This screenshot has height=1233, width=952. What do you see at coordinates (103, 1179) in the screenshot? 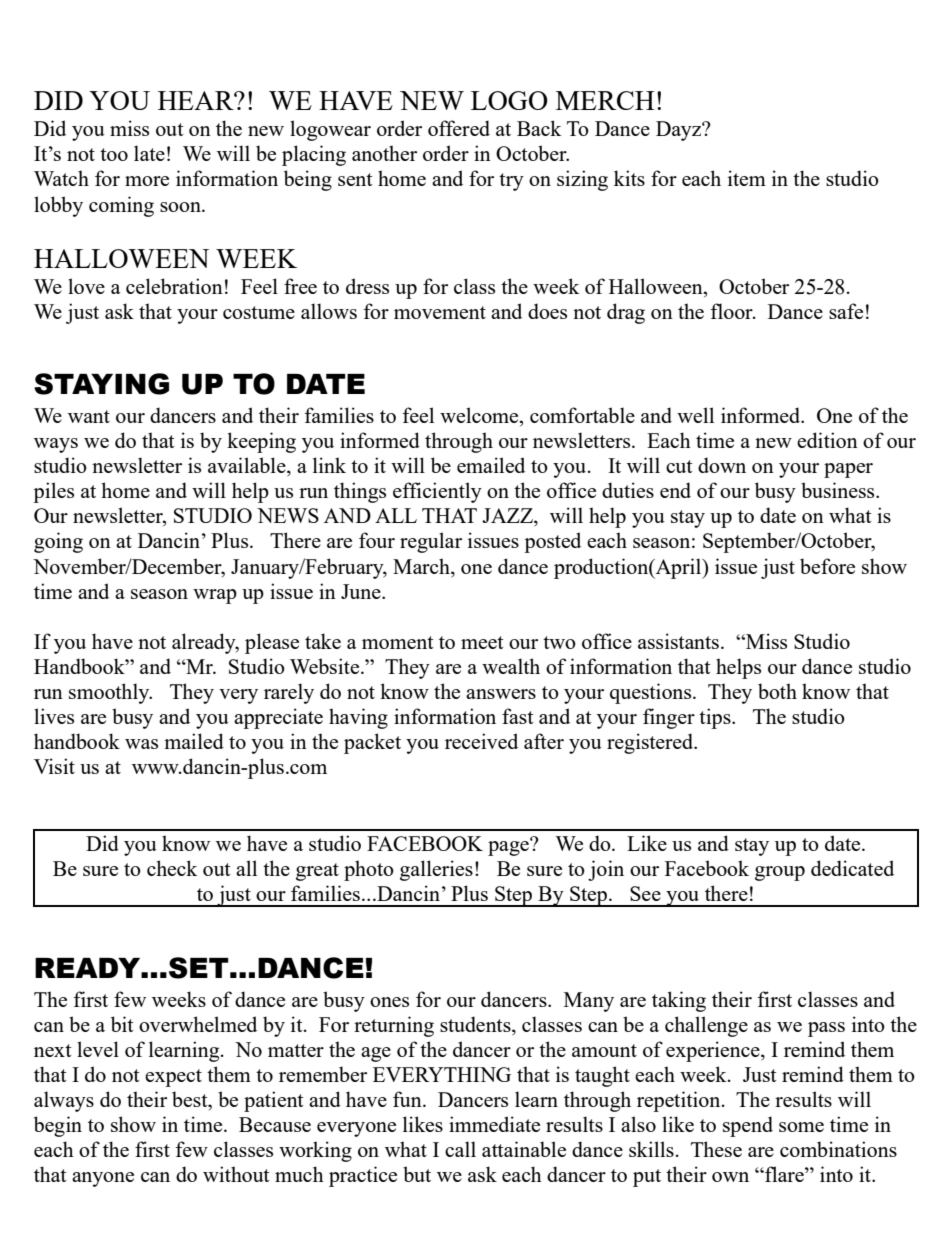
I see `anyone` at bounding box center [103, 1179].
